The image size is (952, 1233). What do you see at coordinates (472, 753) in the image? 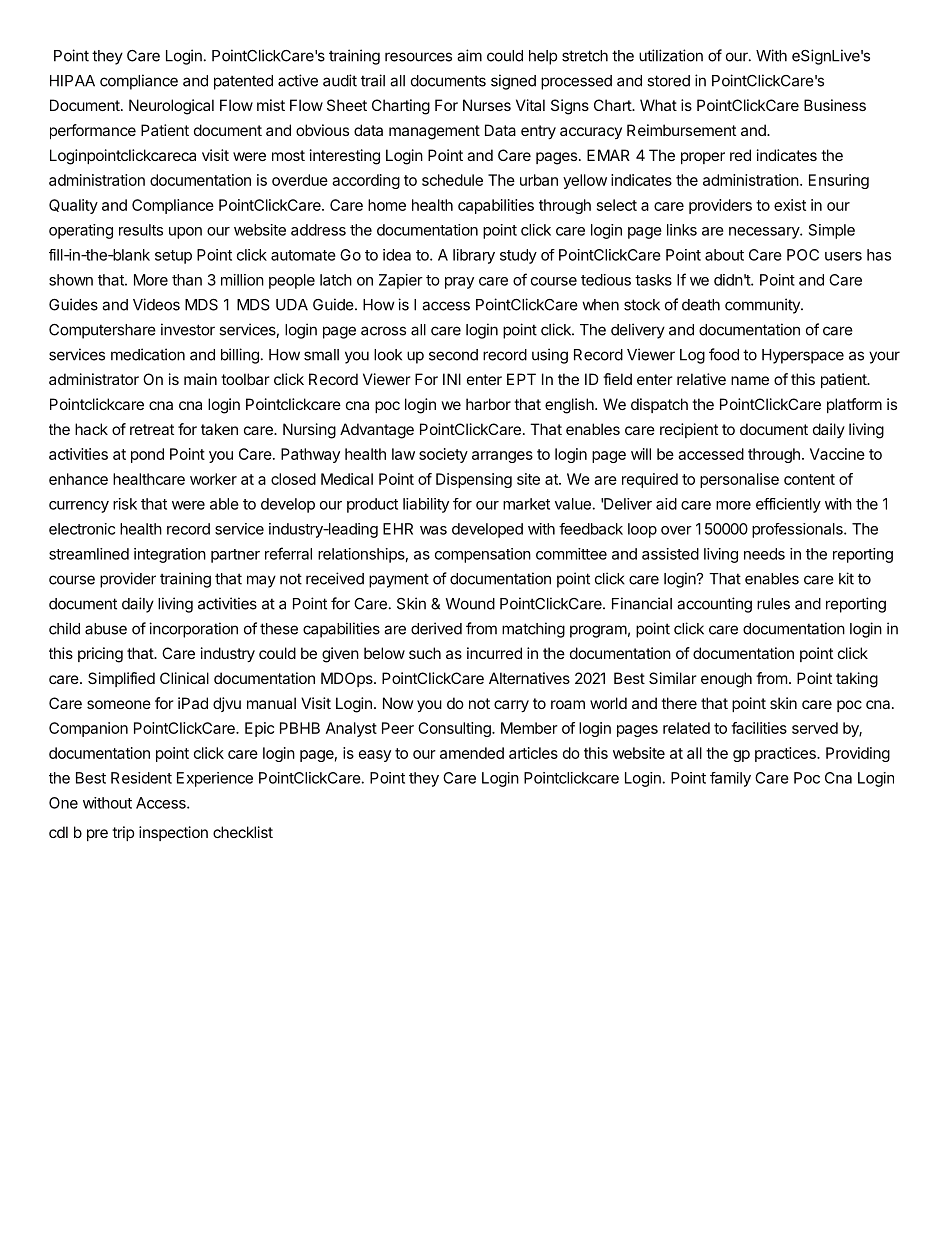
I see `amended` at bounding box center [472, 753].
